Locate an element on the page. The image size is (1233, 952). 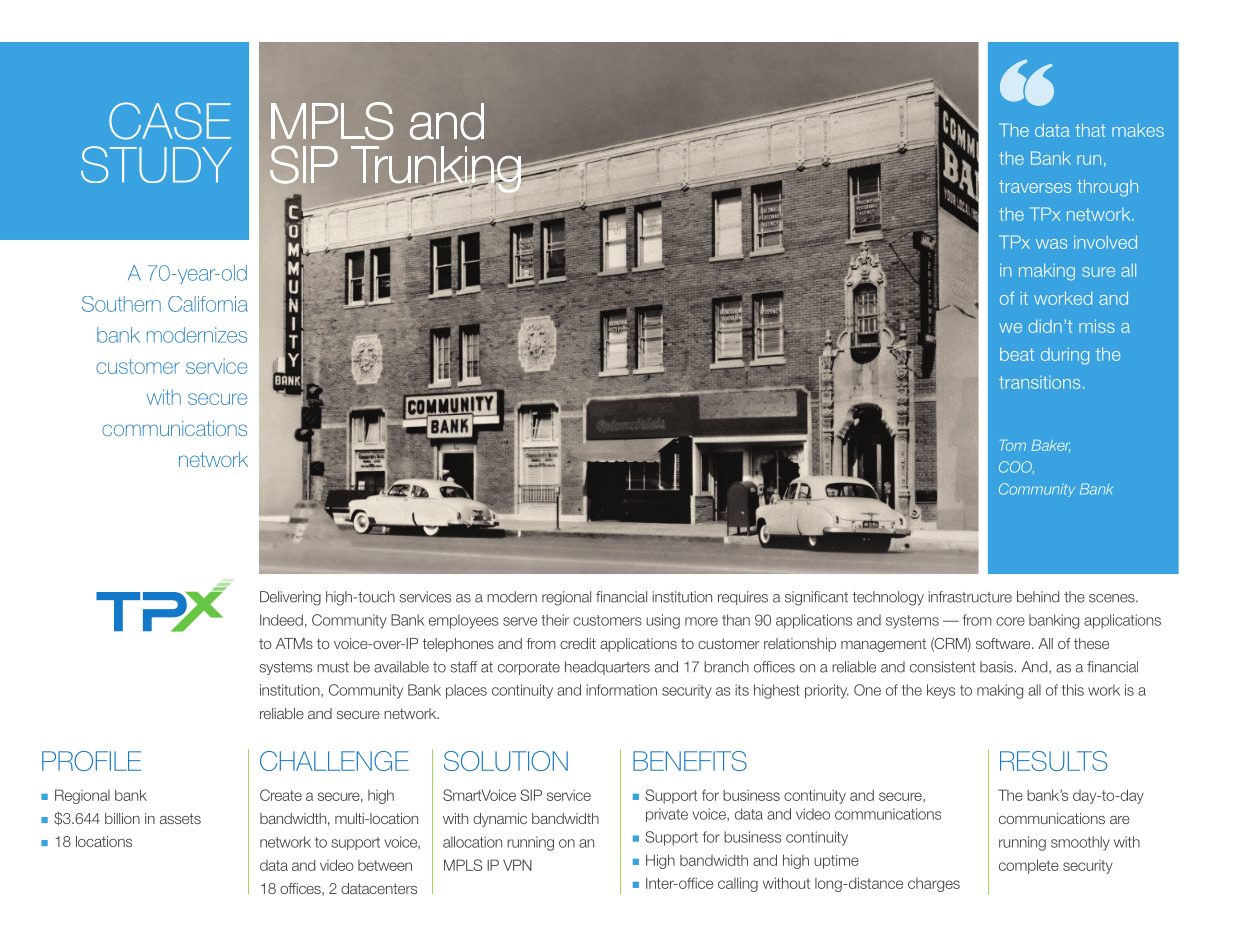
assets is located at coordinates (180, 818).
